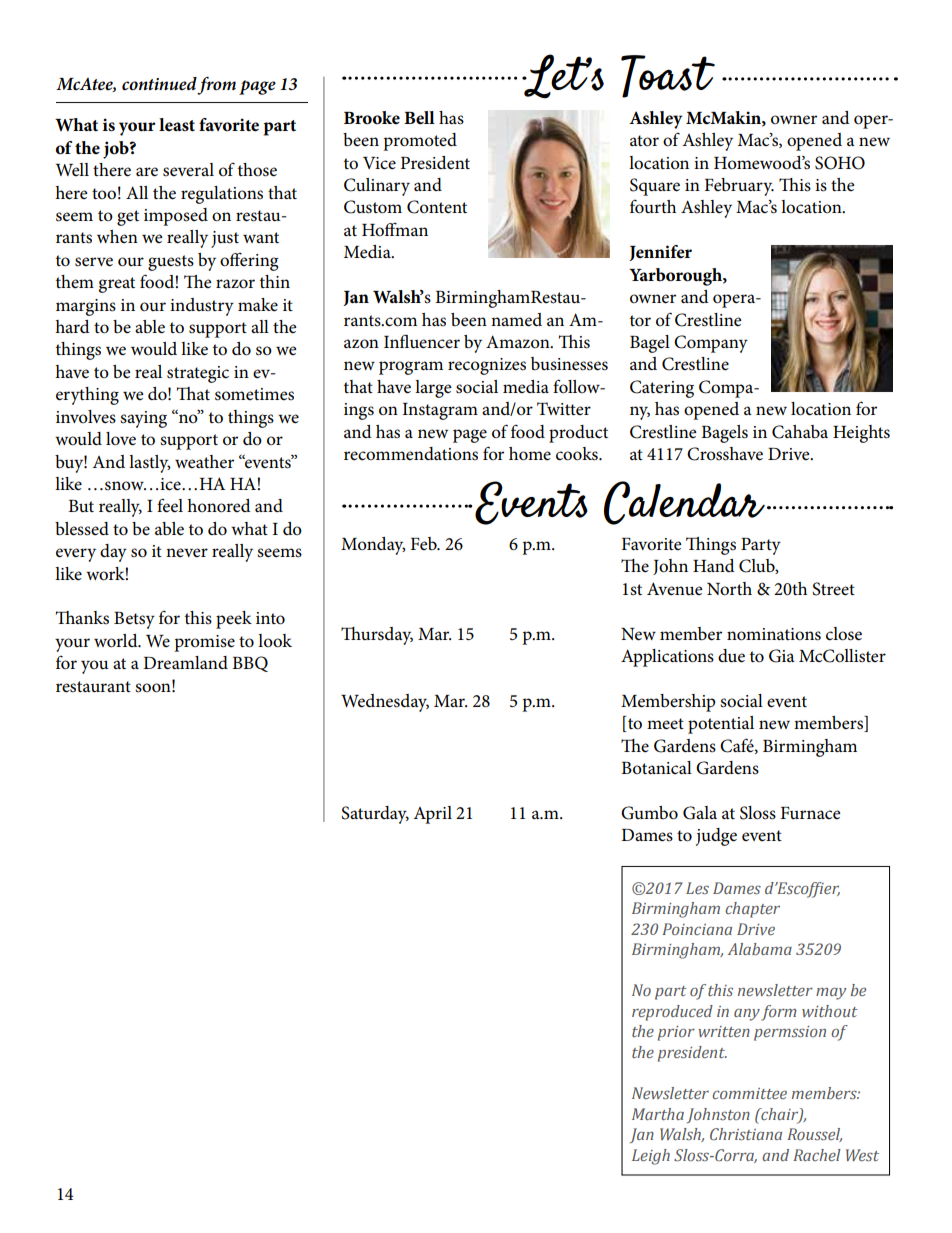  I want to click on Leigh, so click(651, 1157).
